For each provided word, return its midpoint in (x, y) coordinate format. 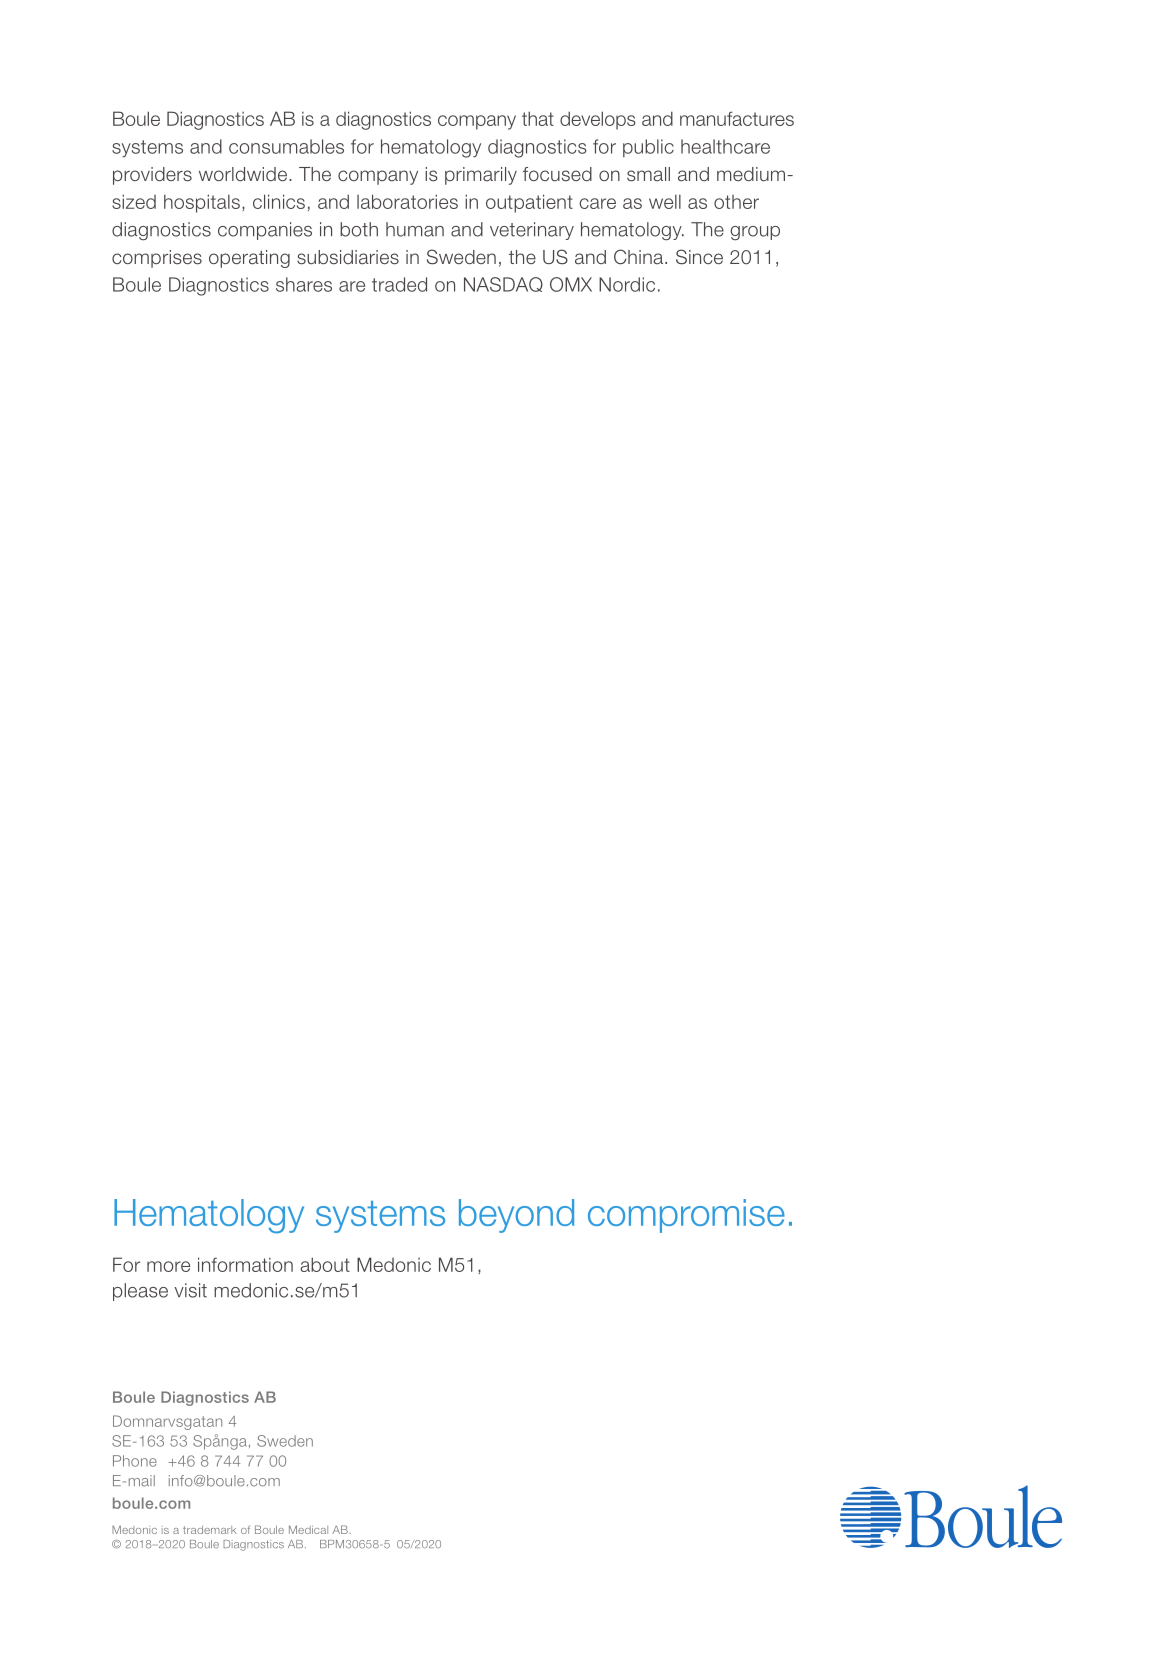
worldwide (243, 174)
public (648, 148)
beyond (516, 1216)
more (168, 1266)
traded (399, 284)
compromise (686, 1216)
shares (304, 284)
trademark (210, 1530)
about (325, 1264)
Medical (308, 1529)
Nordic (627, 284)
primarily (481, 176)
